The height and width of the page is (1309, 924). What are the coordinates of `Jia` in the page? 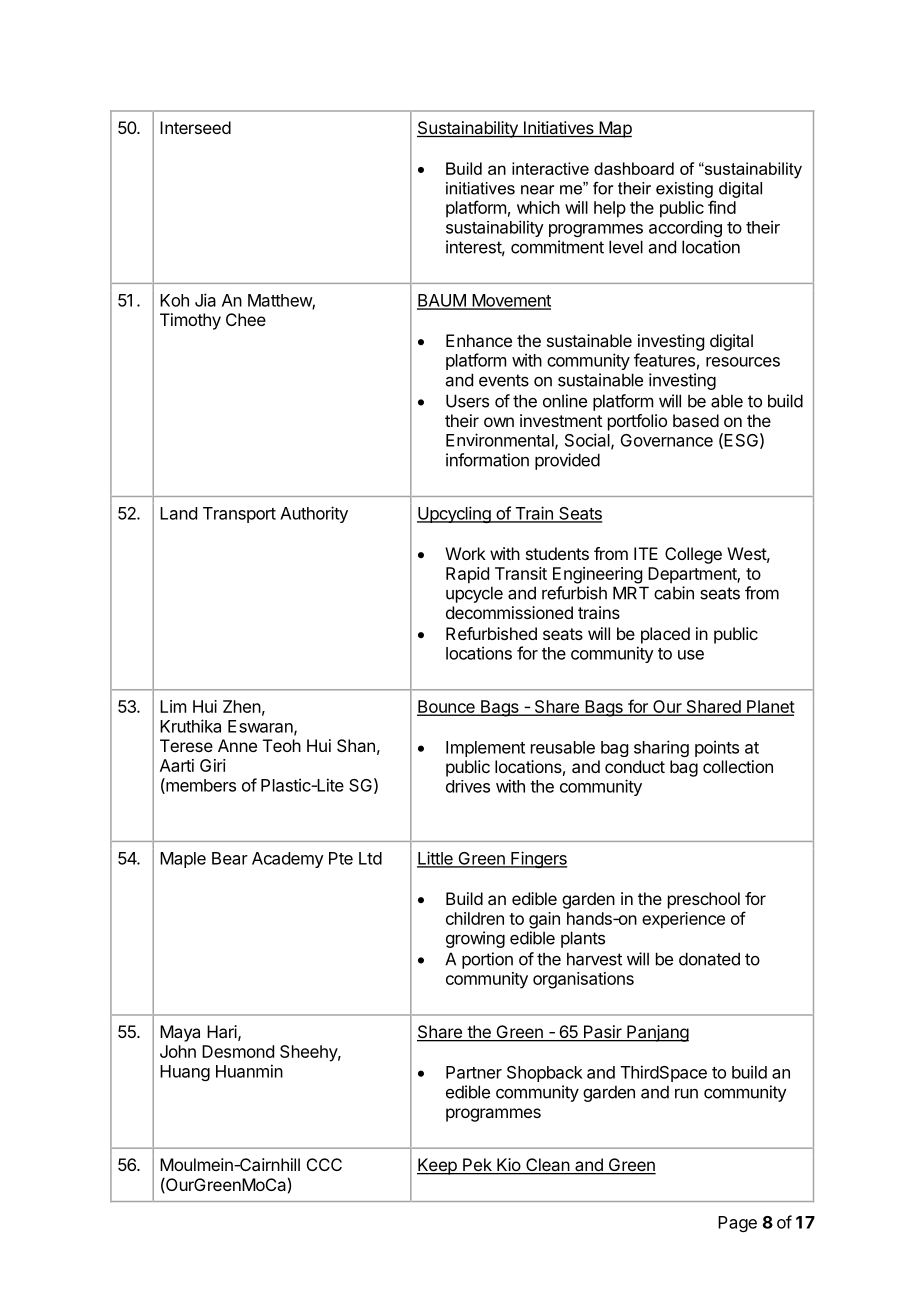 It's located at (205, 300).
